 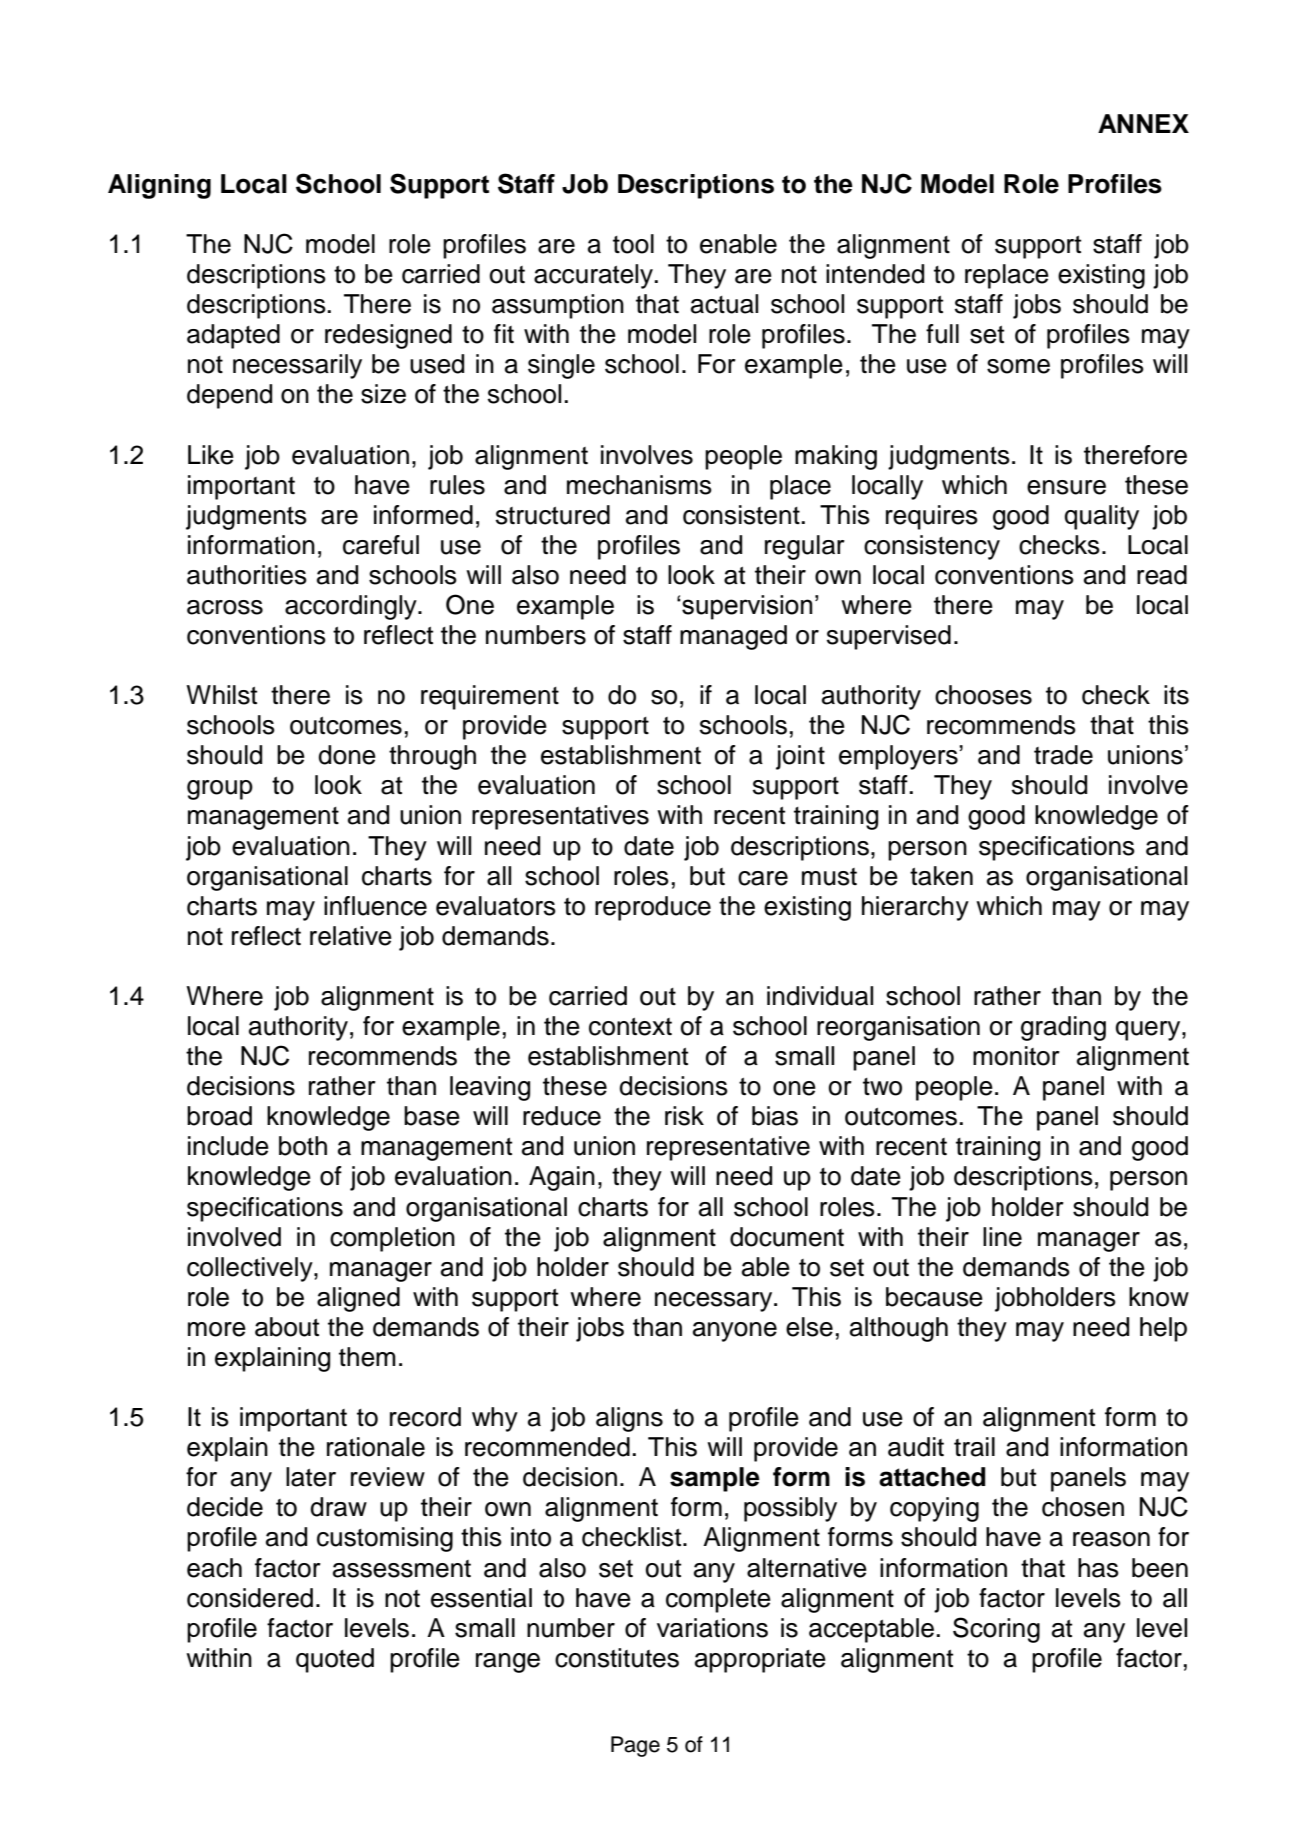 What do you see at coordinates (221, 695) in the screenshot?
I see `Whilst` at bounding box center [221, 695].
